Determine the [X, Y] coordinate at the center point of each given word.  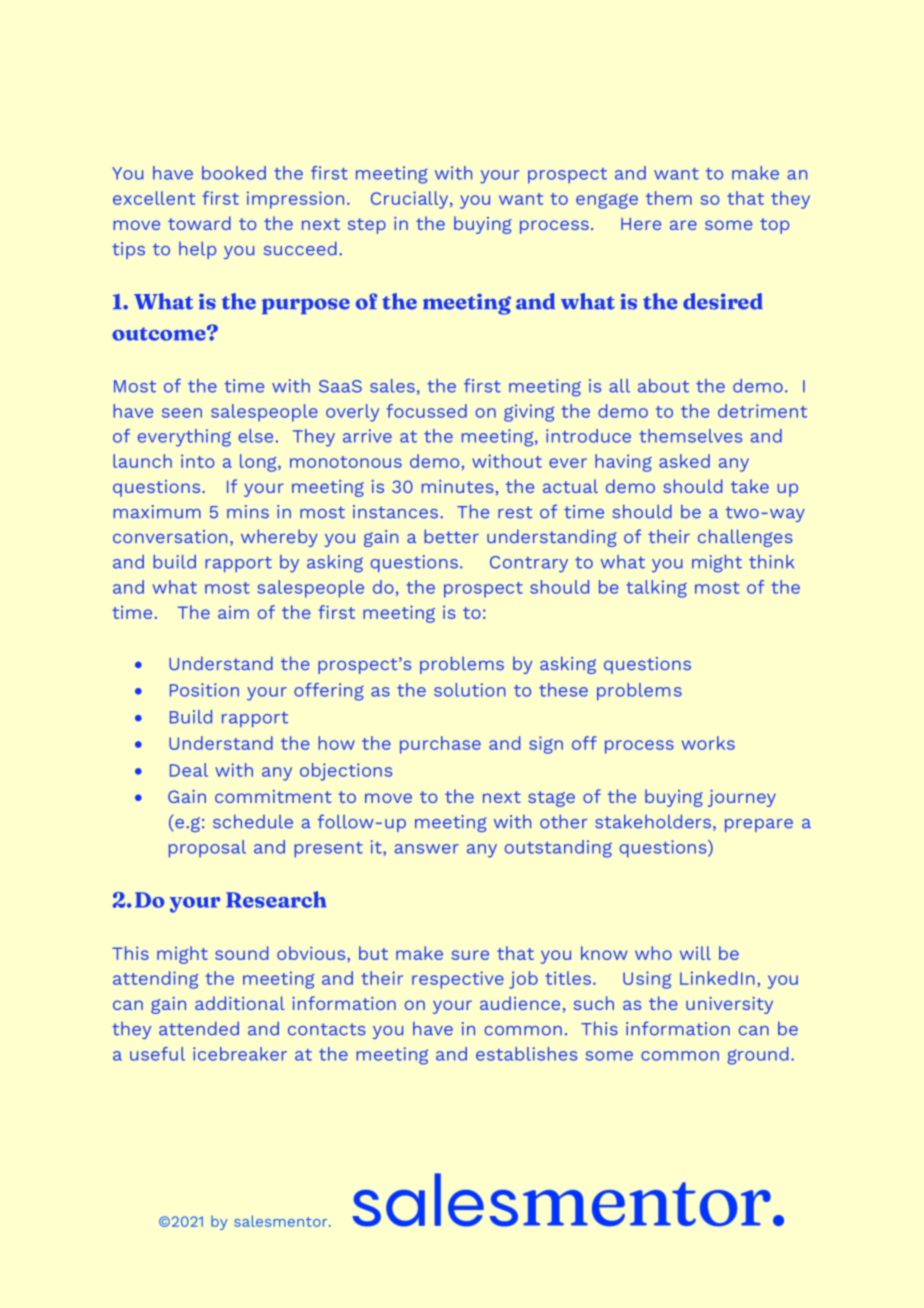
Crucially [411, 200]
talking [656, 589]
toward [199, 223]
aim [233, 612]
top [774, 226]
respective [458, 980]
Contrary [529, 564]
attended [199, 1029]
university [729, 1005]
